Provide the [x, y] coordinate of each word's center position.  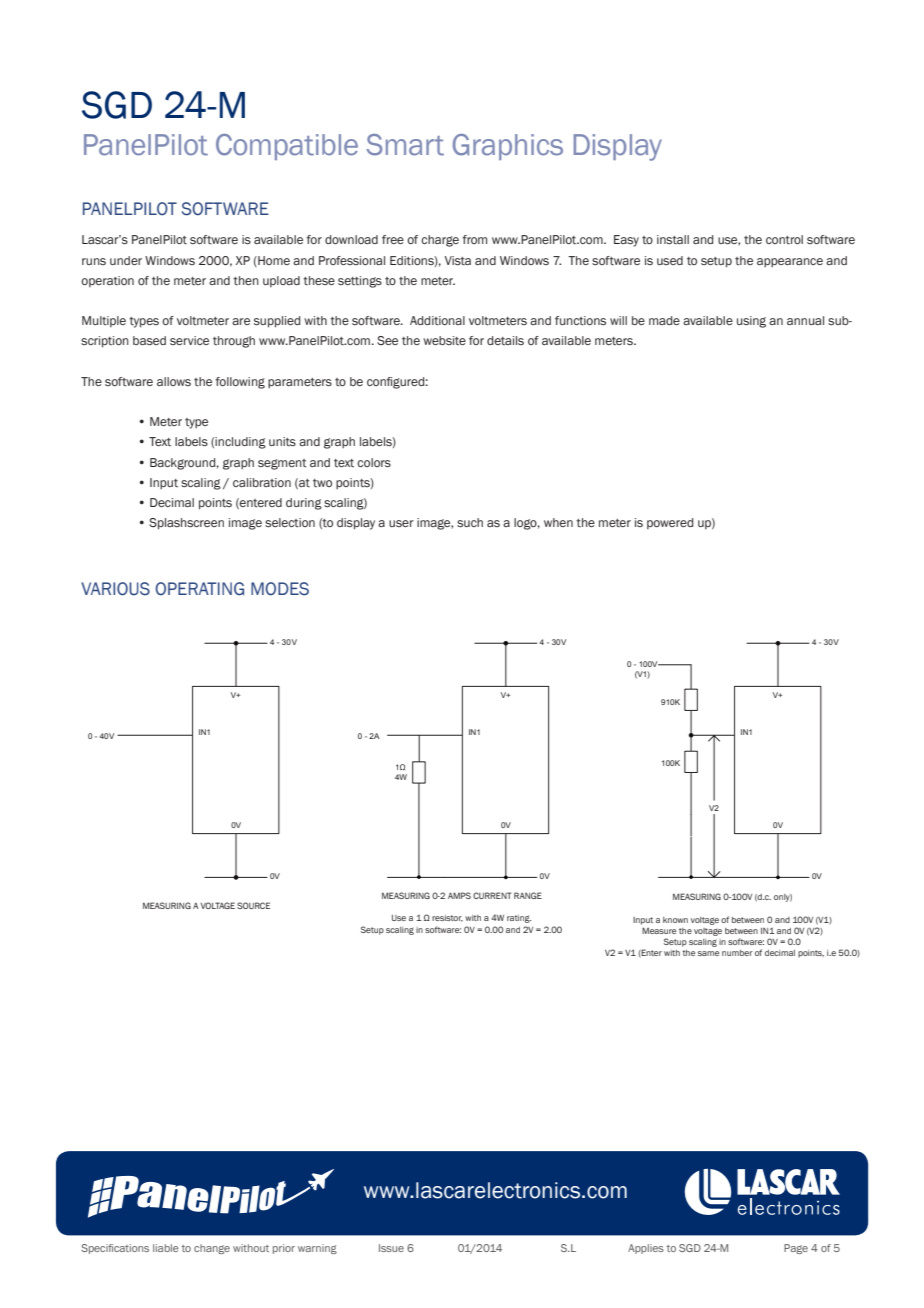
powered [670, 523]
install [673, 239]
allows [174, 381]
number [737, 953]
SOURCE [253, 905]
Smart [405, 145]
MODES [280, 589]
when [558, 522]
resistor [447, 918]
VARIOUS [115, 589]
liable [166, 1248]
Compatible [287, 147]
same [708, 953]
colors [374, 462]
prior [284, 1249]
